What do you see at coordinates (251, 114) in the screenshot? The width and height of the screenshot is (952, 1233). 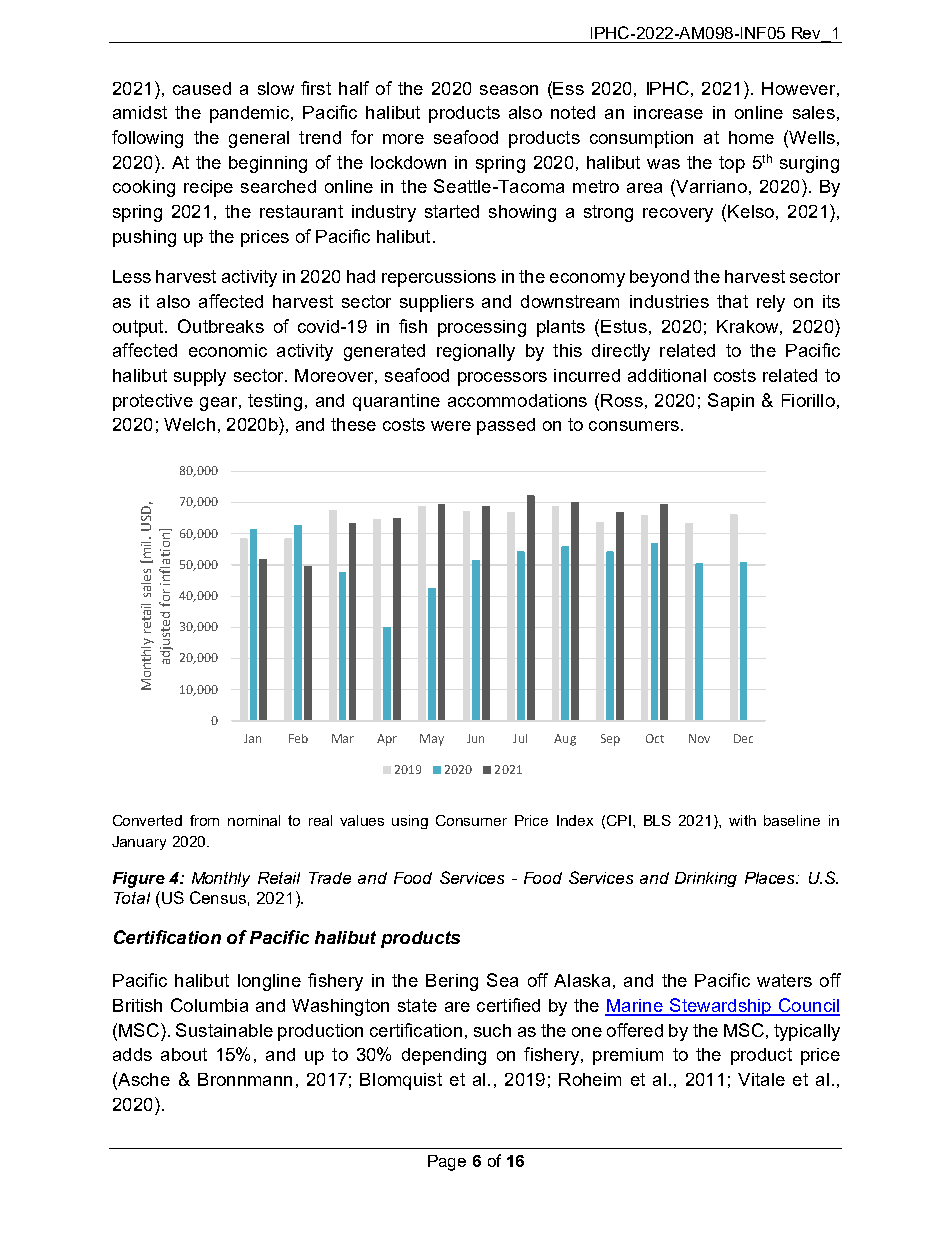 I see `pandemic` at bounding box center [251, 114].
